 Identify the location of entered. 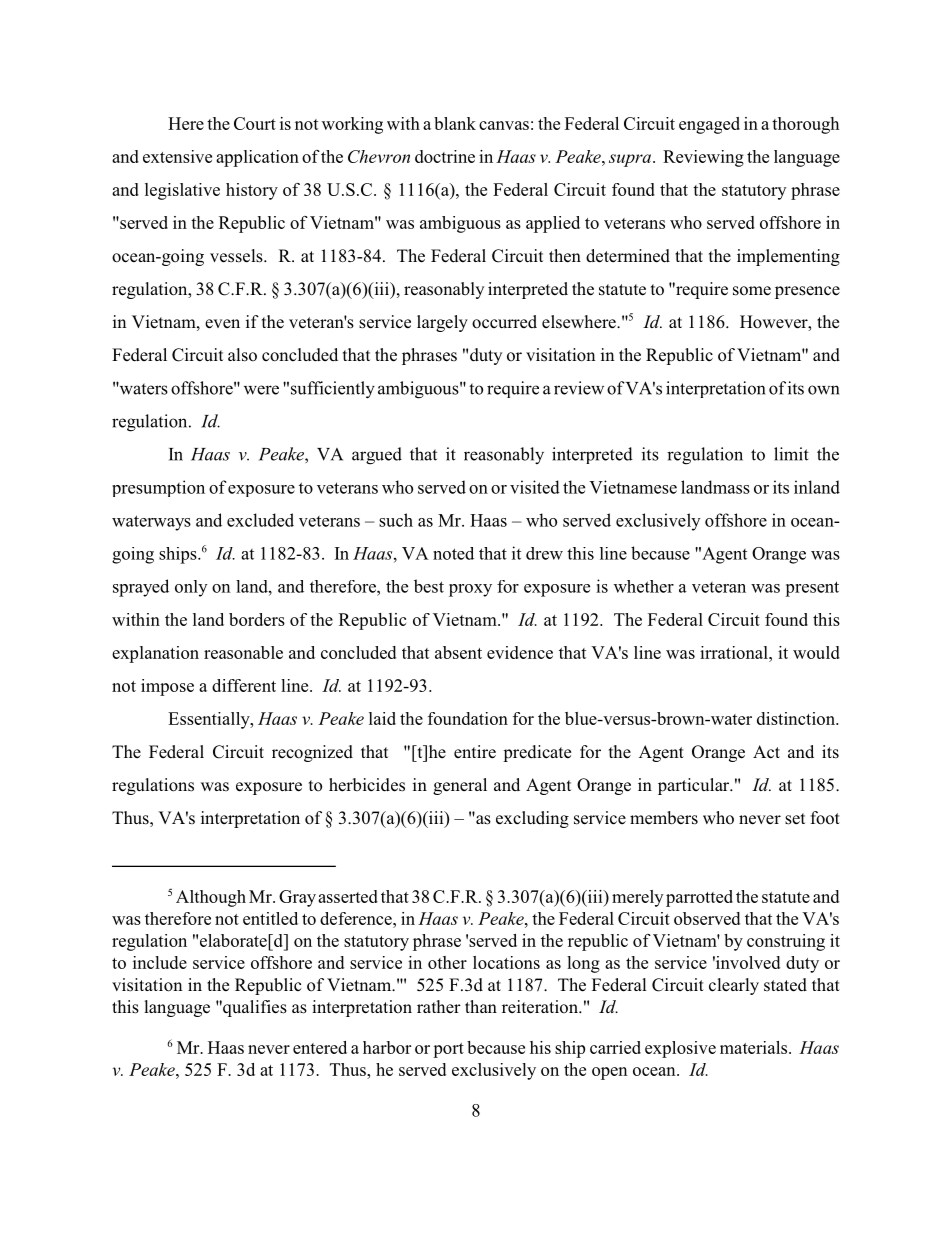
(320, 1047).
